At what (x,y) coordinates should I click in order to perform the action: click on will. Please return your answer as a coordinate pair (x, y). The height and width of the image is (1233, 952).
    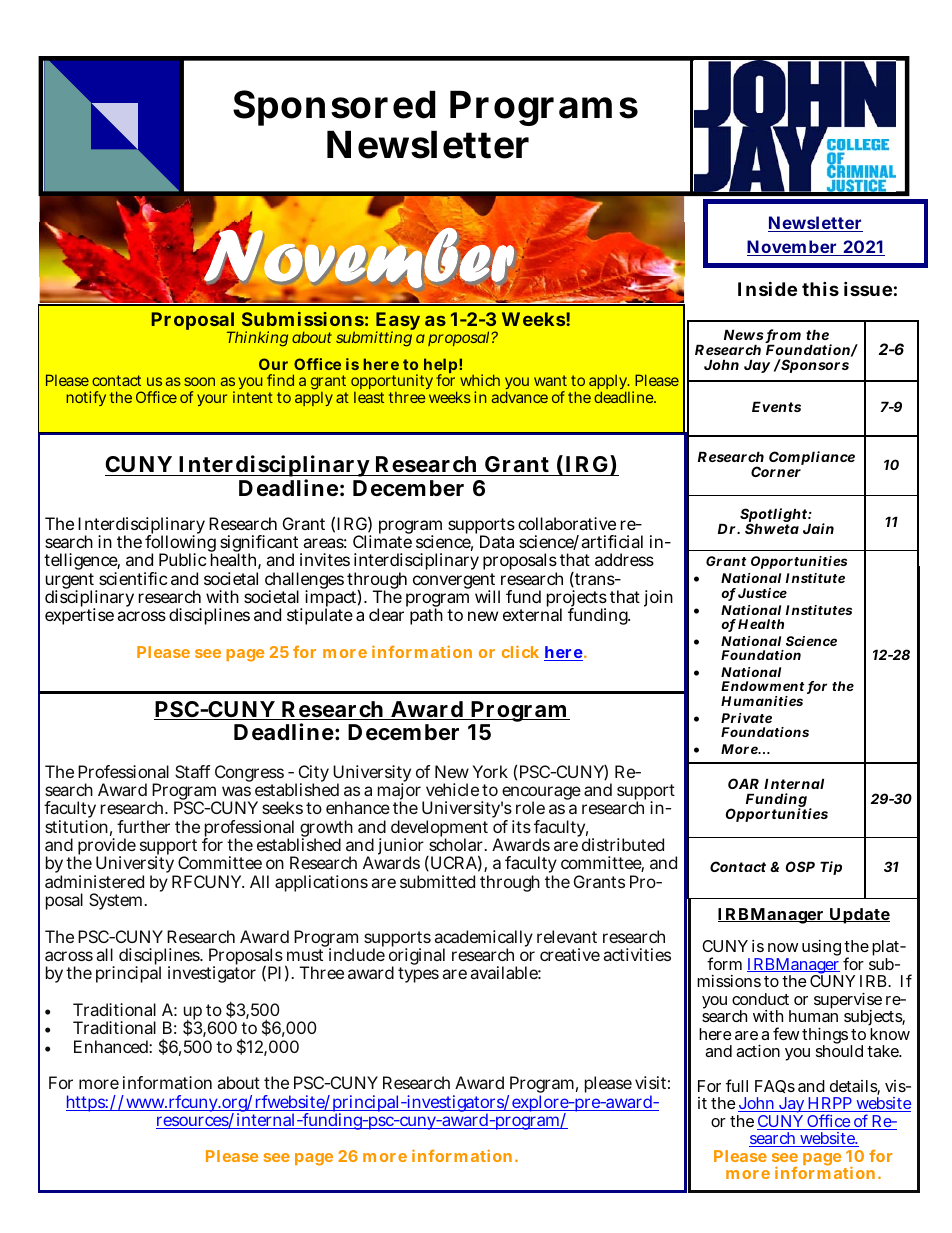
    Looking at the image, I should click on (487, 596).
